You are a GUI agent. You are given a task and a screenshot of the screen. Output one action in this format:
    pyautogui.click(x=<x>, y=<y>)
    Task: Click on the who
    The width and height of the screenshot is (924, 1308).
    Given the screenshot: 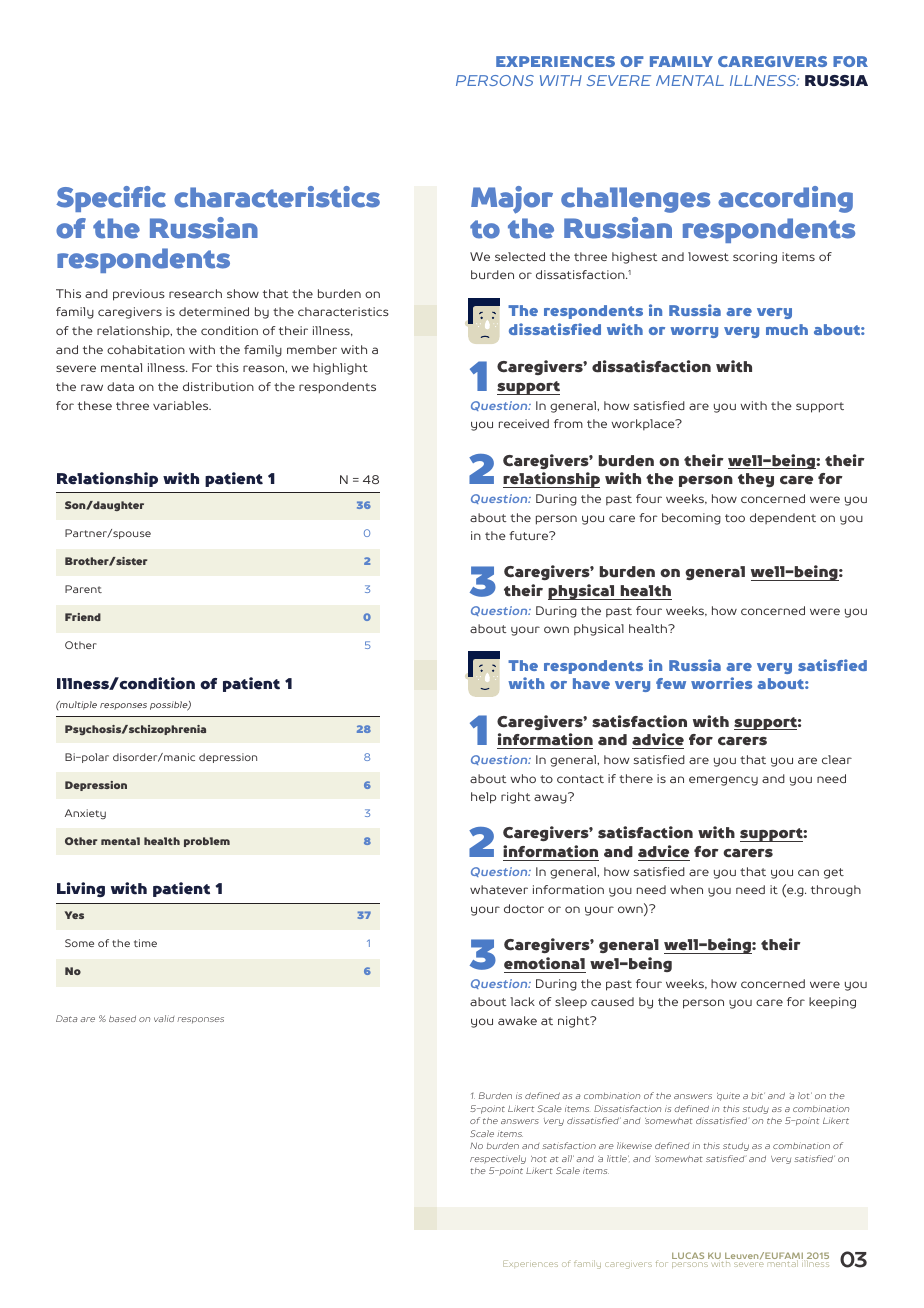 What is the action you would take?
    pyautogui.click(x=523, y=778)
